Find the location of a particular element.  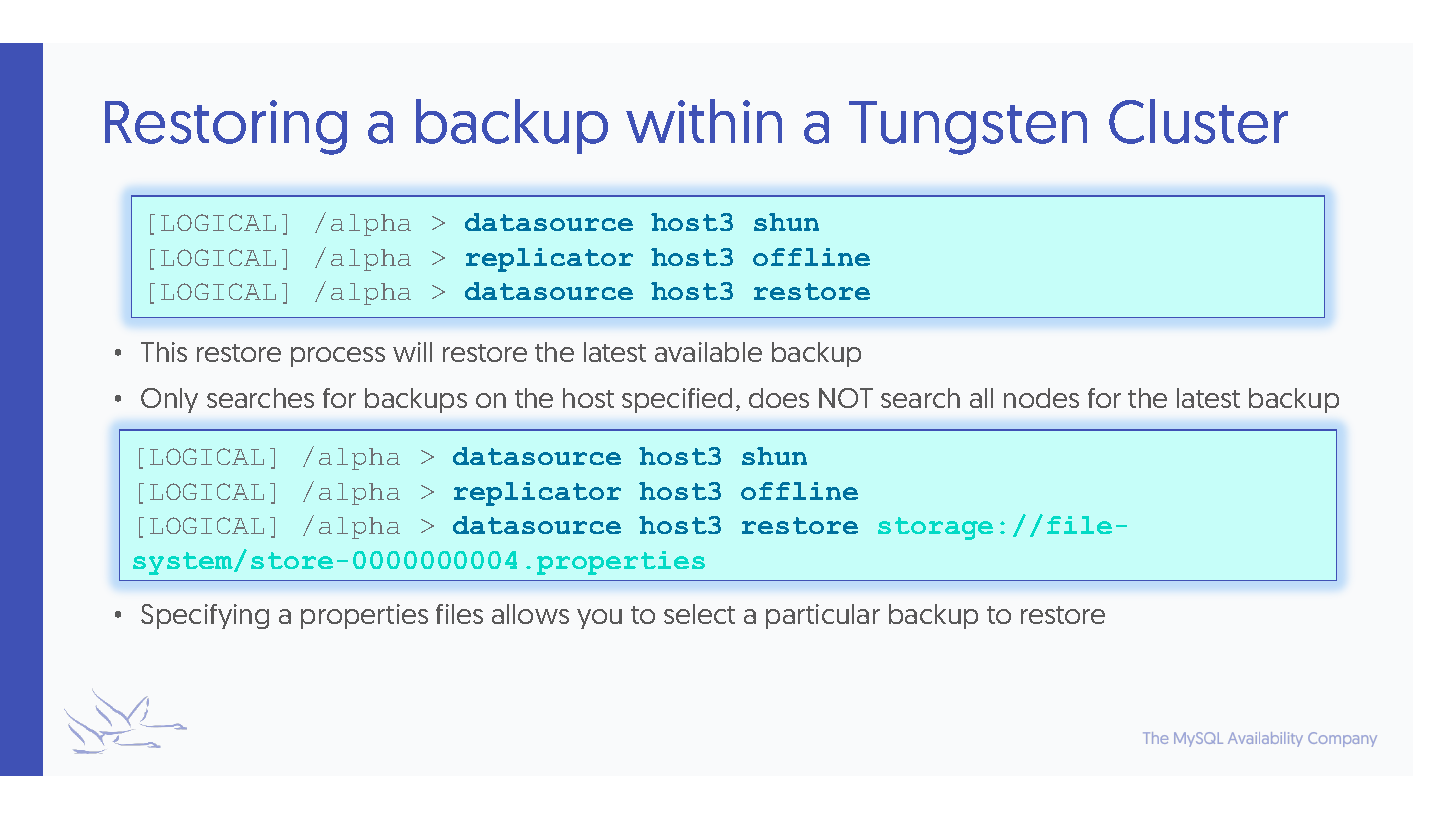

process is located at coordinates (338, 357).
